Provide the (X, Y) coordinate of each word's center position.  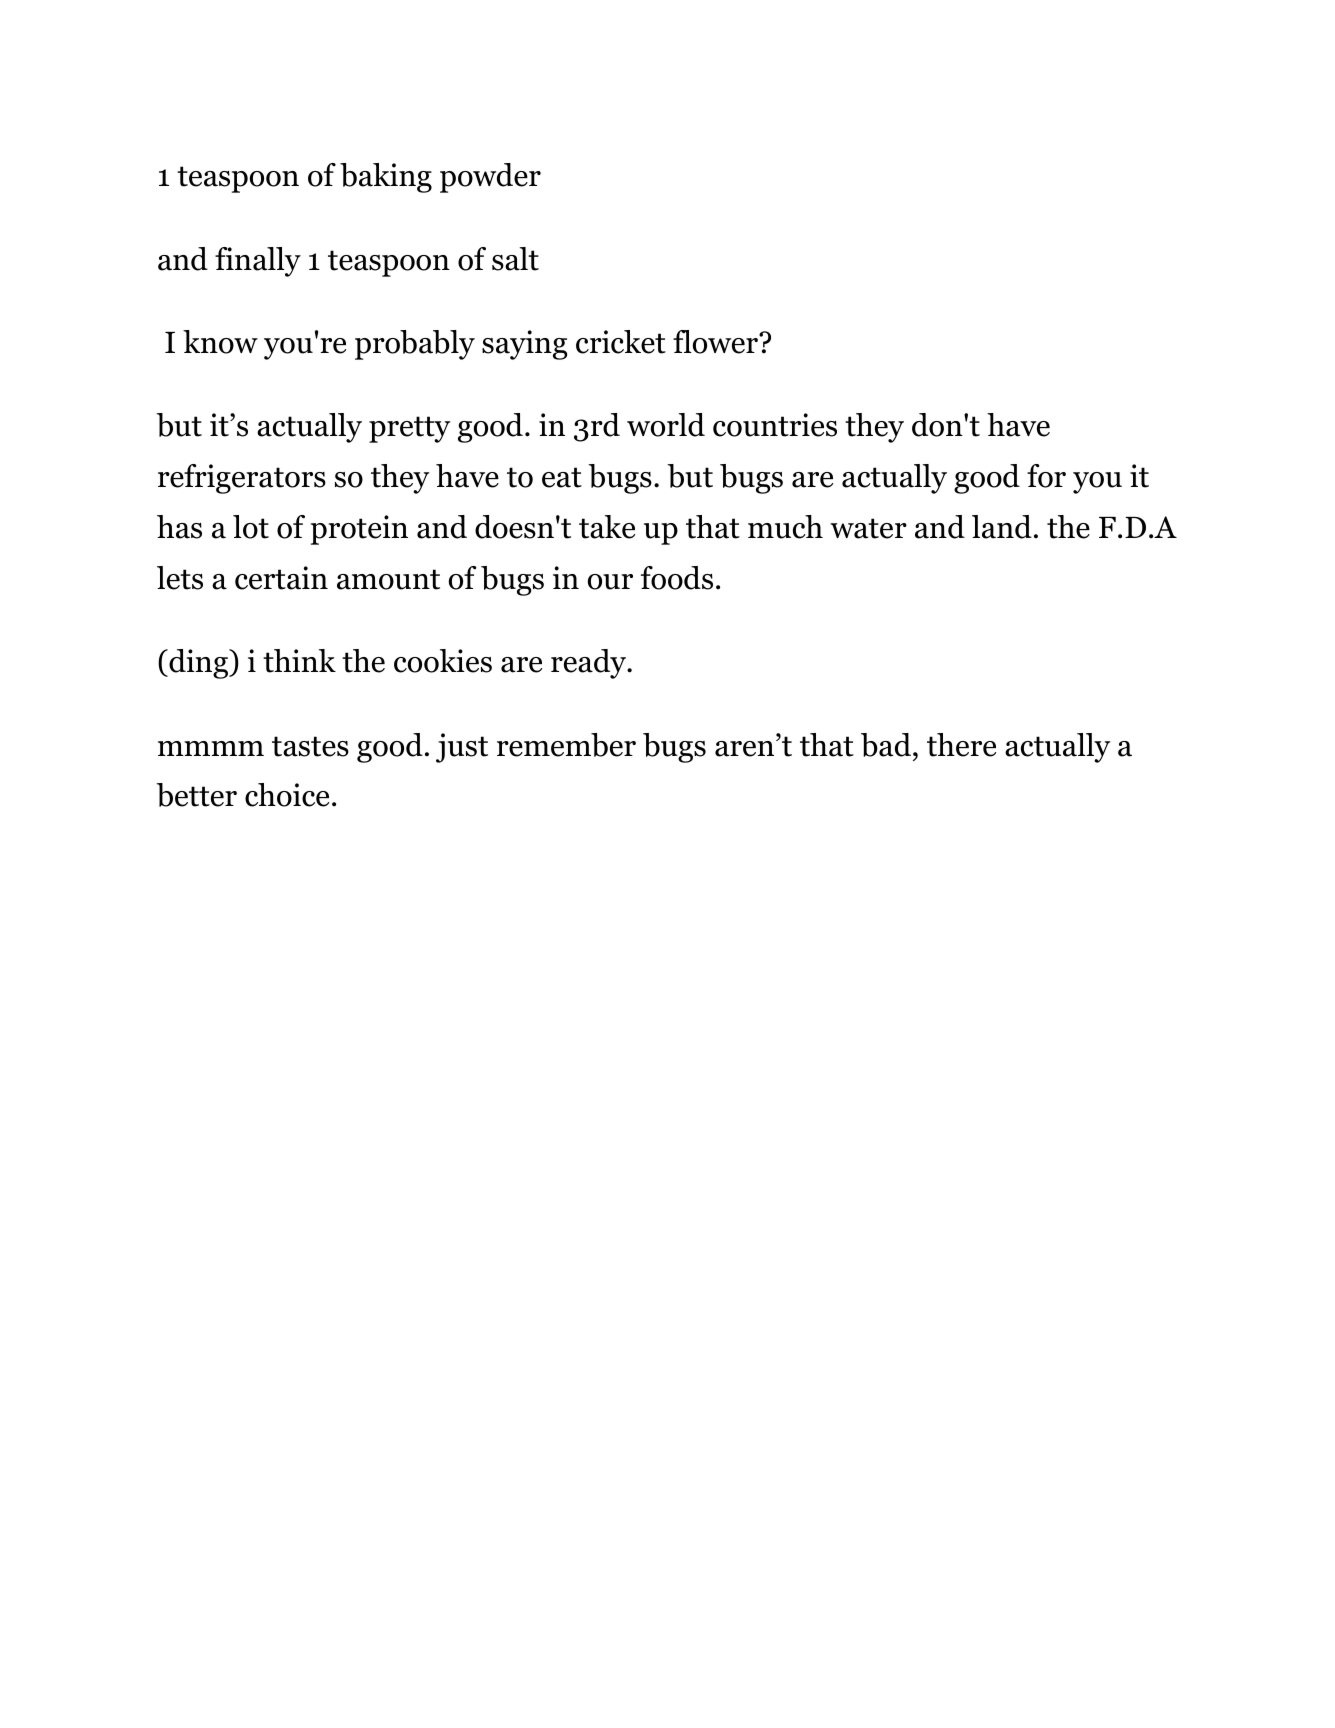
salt (515, 259)
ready (590, 664)
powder (490, 178)
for (1046, 476)
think (299, 661)
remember (566, 745)
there (961, 745)
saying (525, 345)
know (220, 342)
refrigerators (242, 479)
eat (562, 477)
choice (287, 795)
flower (717, 342)
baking (386, 178)
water (868, 528)
